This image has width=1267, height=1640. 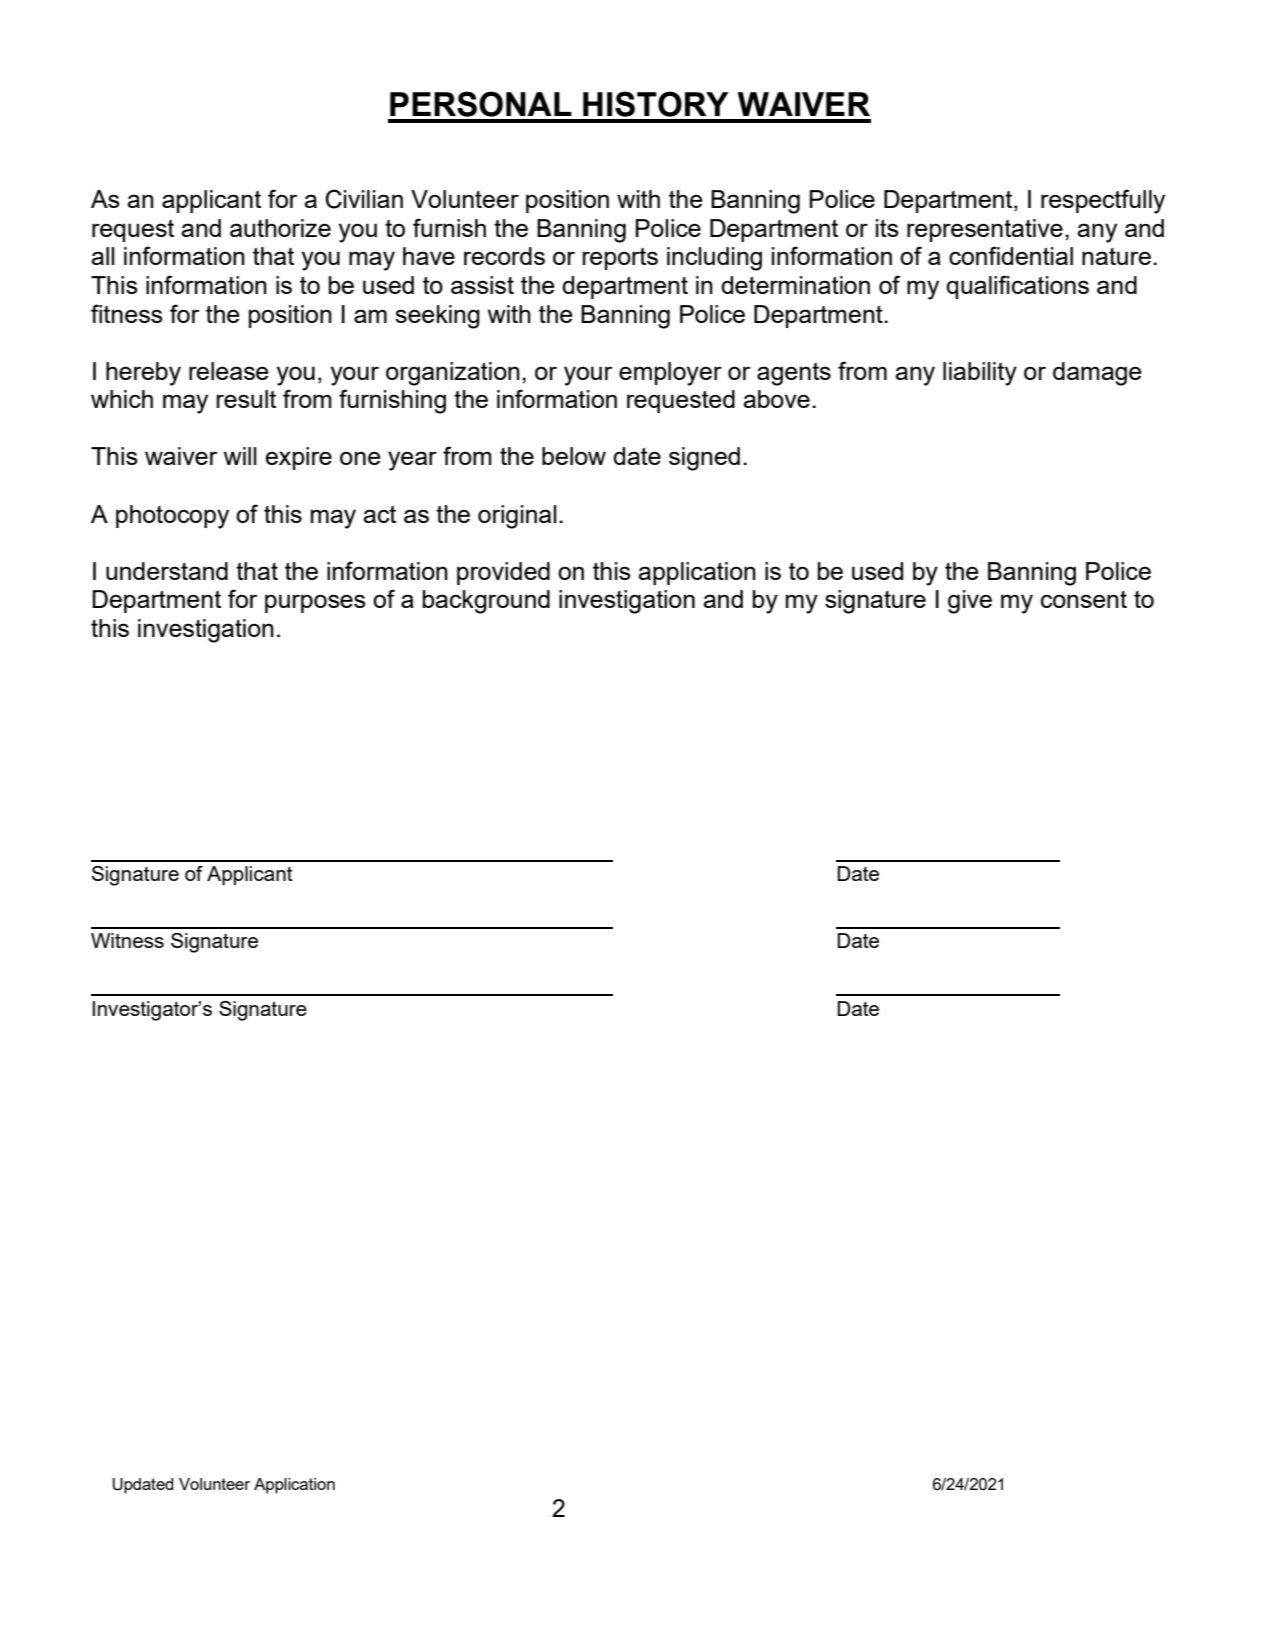 I want to click on background, so click(x=486, y=602).
